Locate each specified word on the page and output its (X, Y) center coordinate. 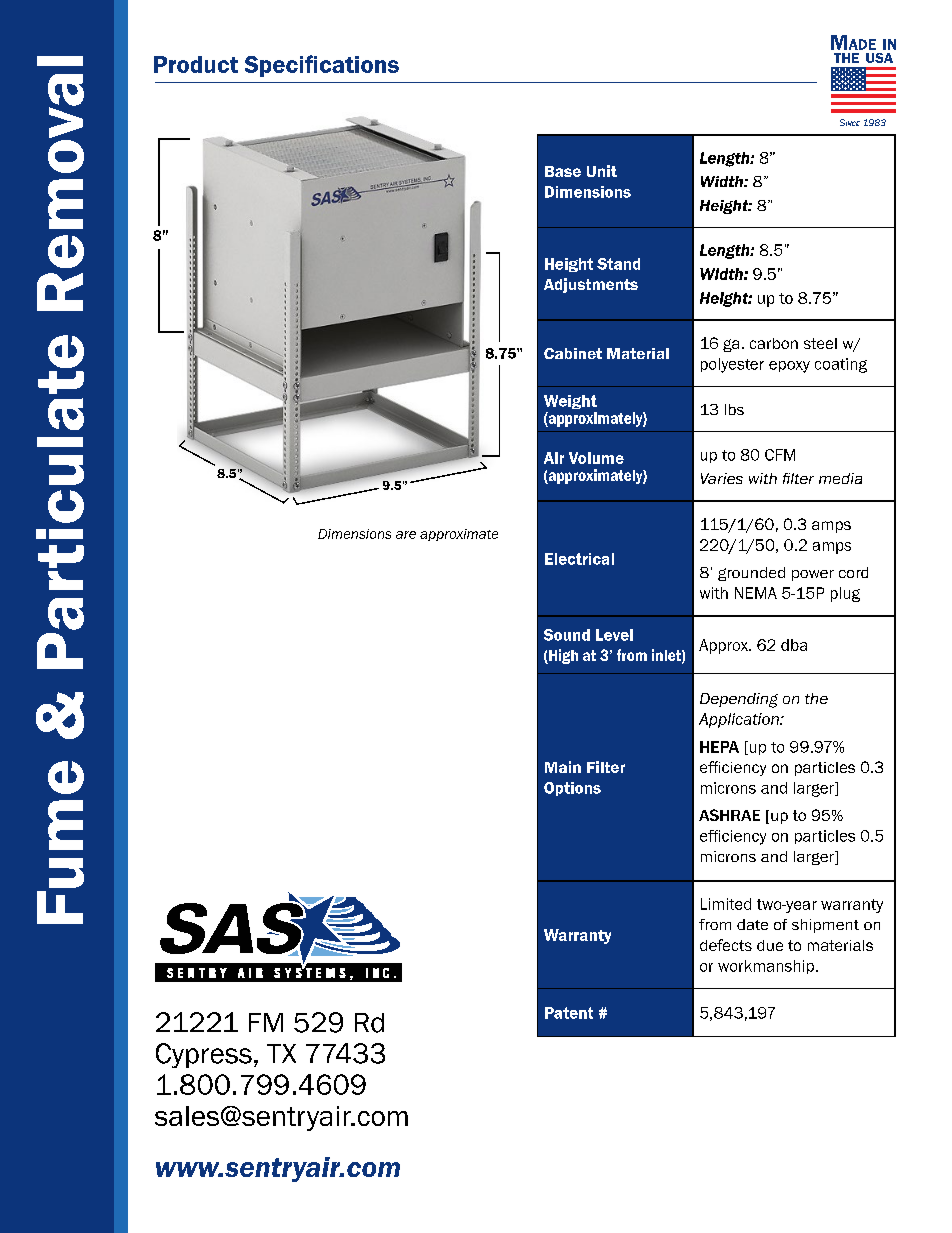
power (813, 575)
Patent (569, 1013)
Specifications (322, 66)
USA (879, 58)
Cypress (204, 1055)
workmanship (767, 967)
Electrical (579, 559)
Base (563, 171)
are (406, 535)
